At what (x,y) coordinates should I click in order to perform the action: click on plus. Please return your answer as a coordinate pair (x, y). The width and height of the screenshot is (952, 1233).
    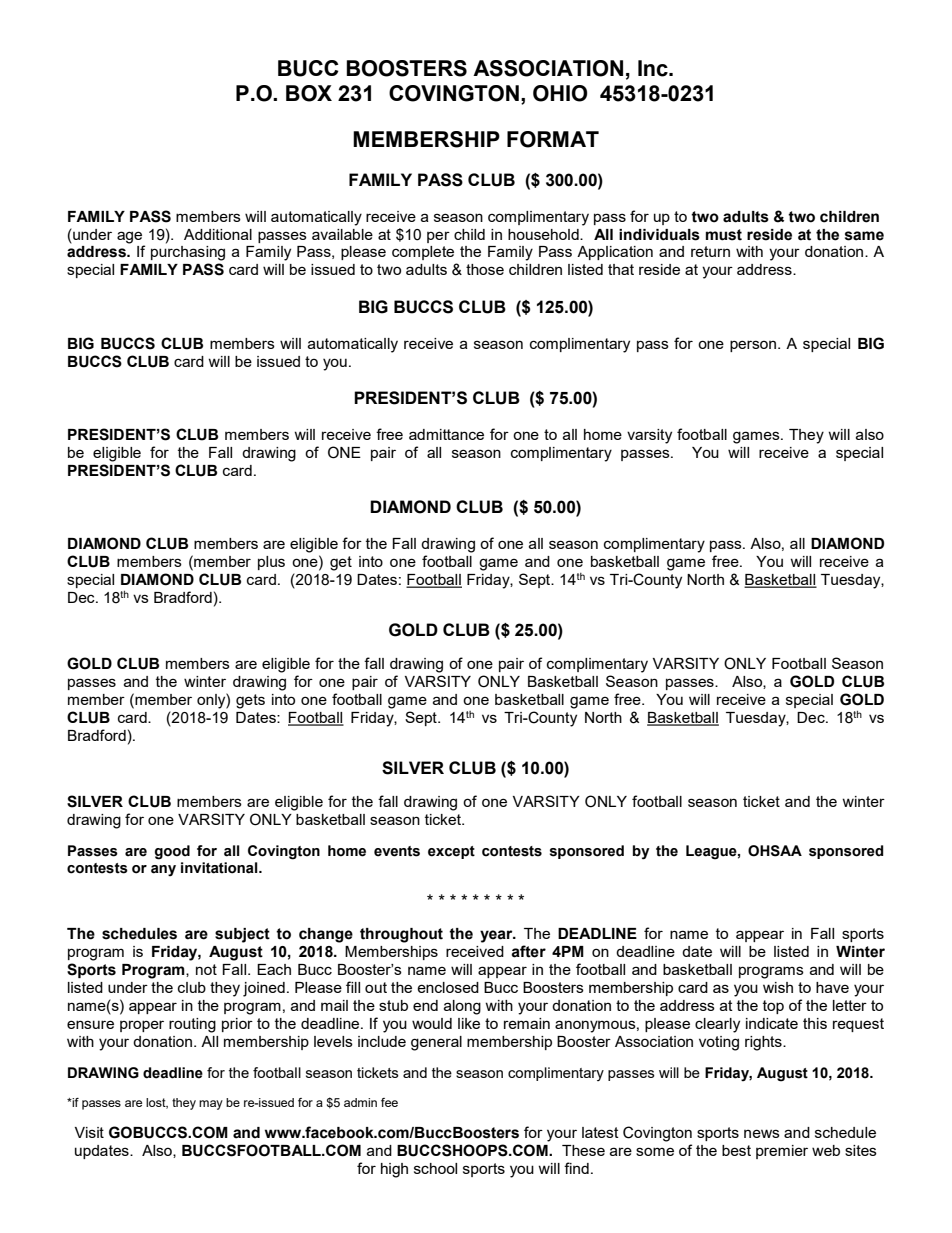
    Looking at the image, I should click on (271, 563).
